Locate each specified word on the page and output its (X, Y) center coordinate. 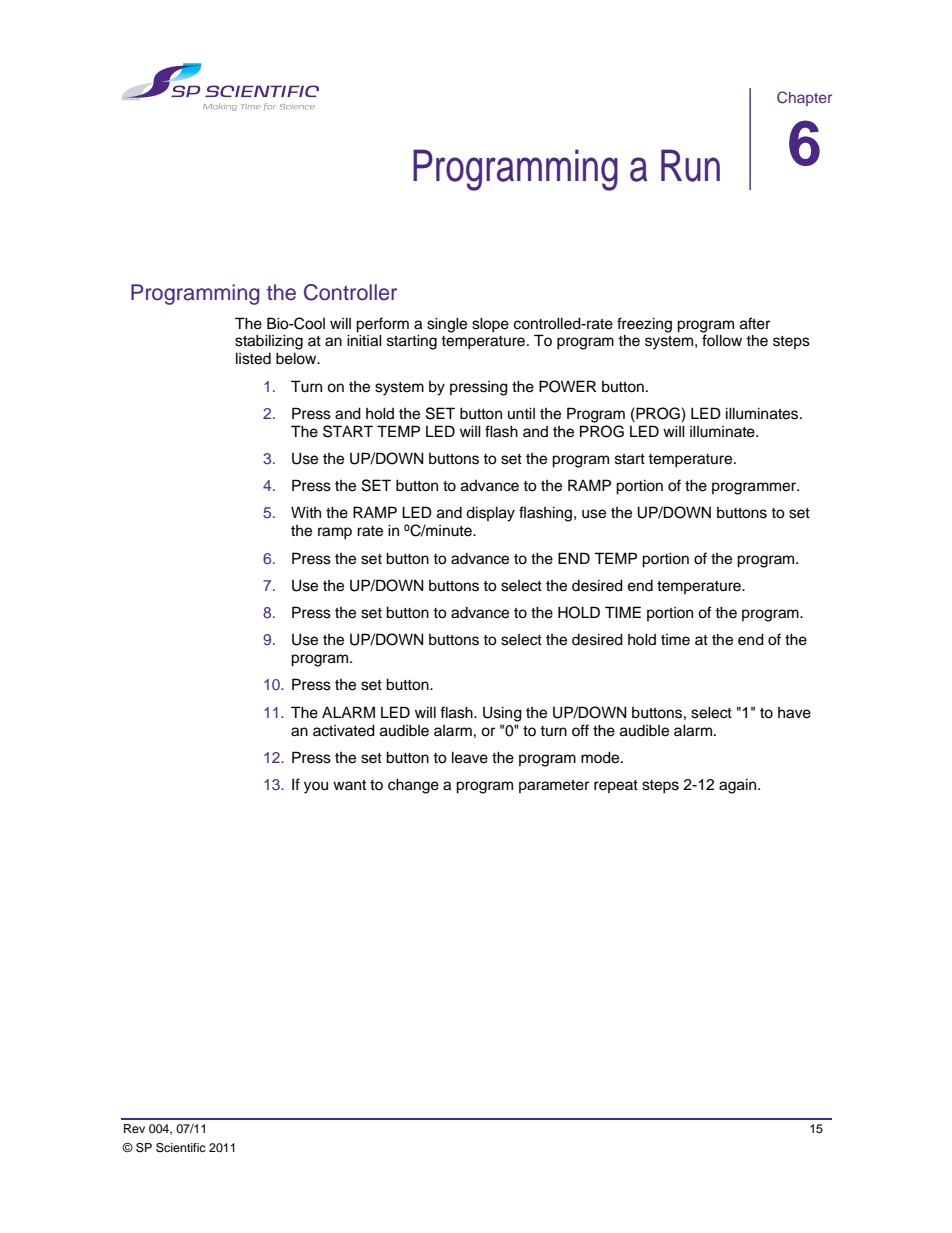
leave (470, 757)
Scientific (181, 1148)
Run (690, 165)
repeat (616, 786)
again (739, 786)
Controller (350, 292)
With (306, 512)
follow (722, 340)
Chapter (804, 98)
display (490, 514)
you (316, 787)
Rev (134, 1128)
